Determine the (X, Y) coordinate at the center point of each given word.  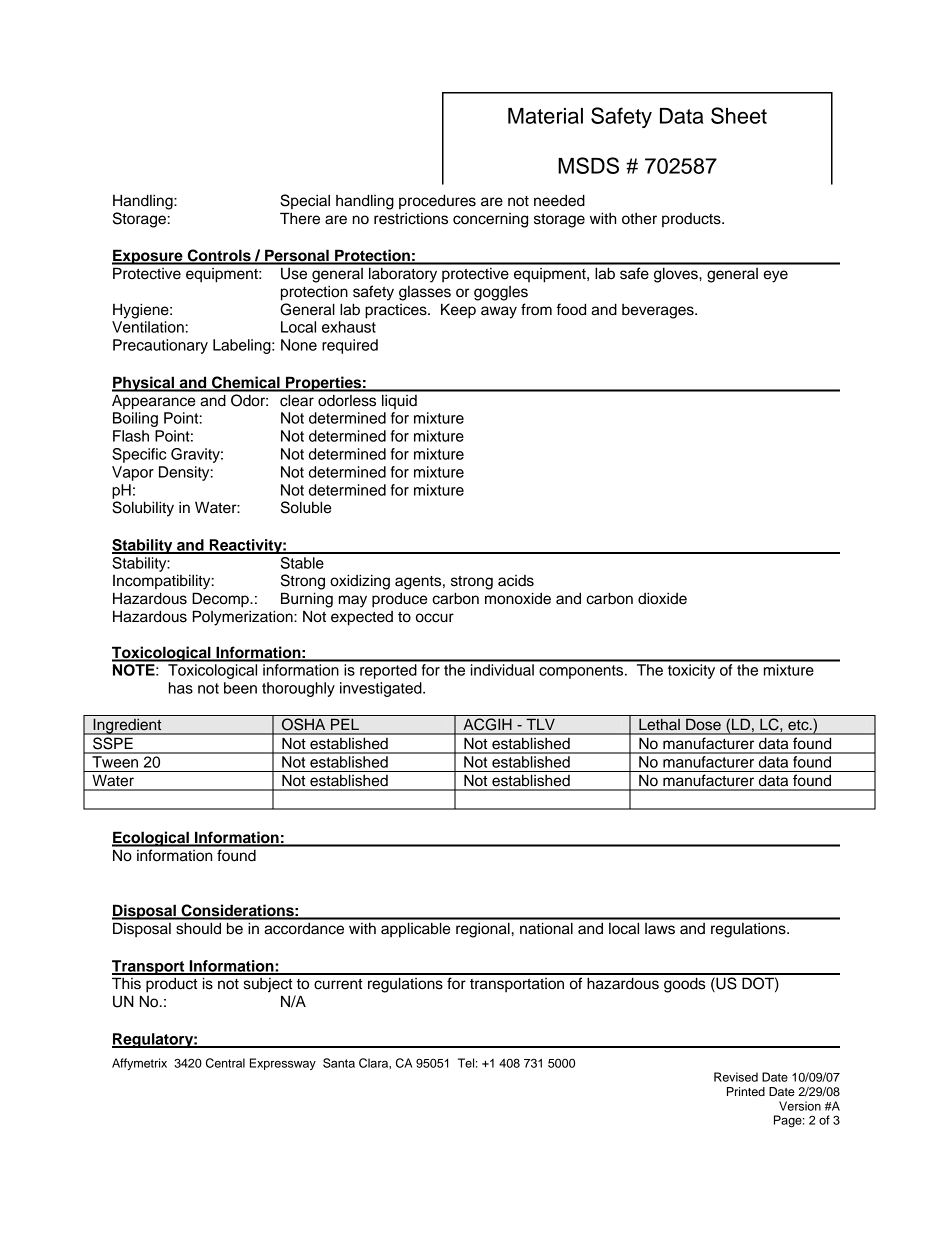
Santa (339, 1063)
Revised (736, 1077)
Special (305, 201)
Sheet (739, 115)
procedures (437, 201)
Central (225, 1063)
